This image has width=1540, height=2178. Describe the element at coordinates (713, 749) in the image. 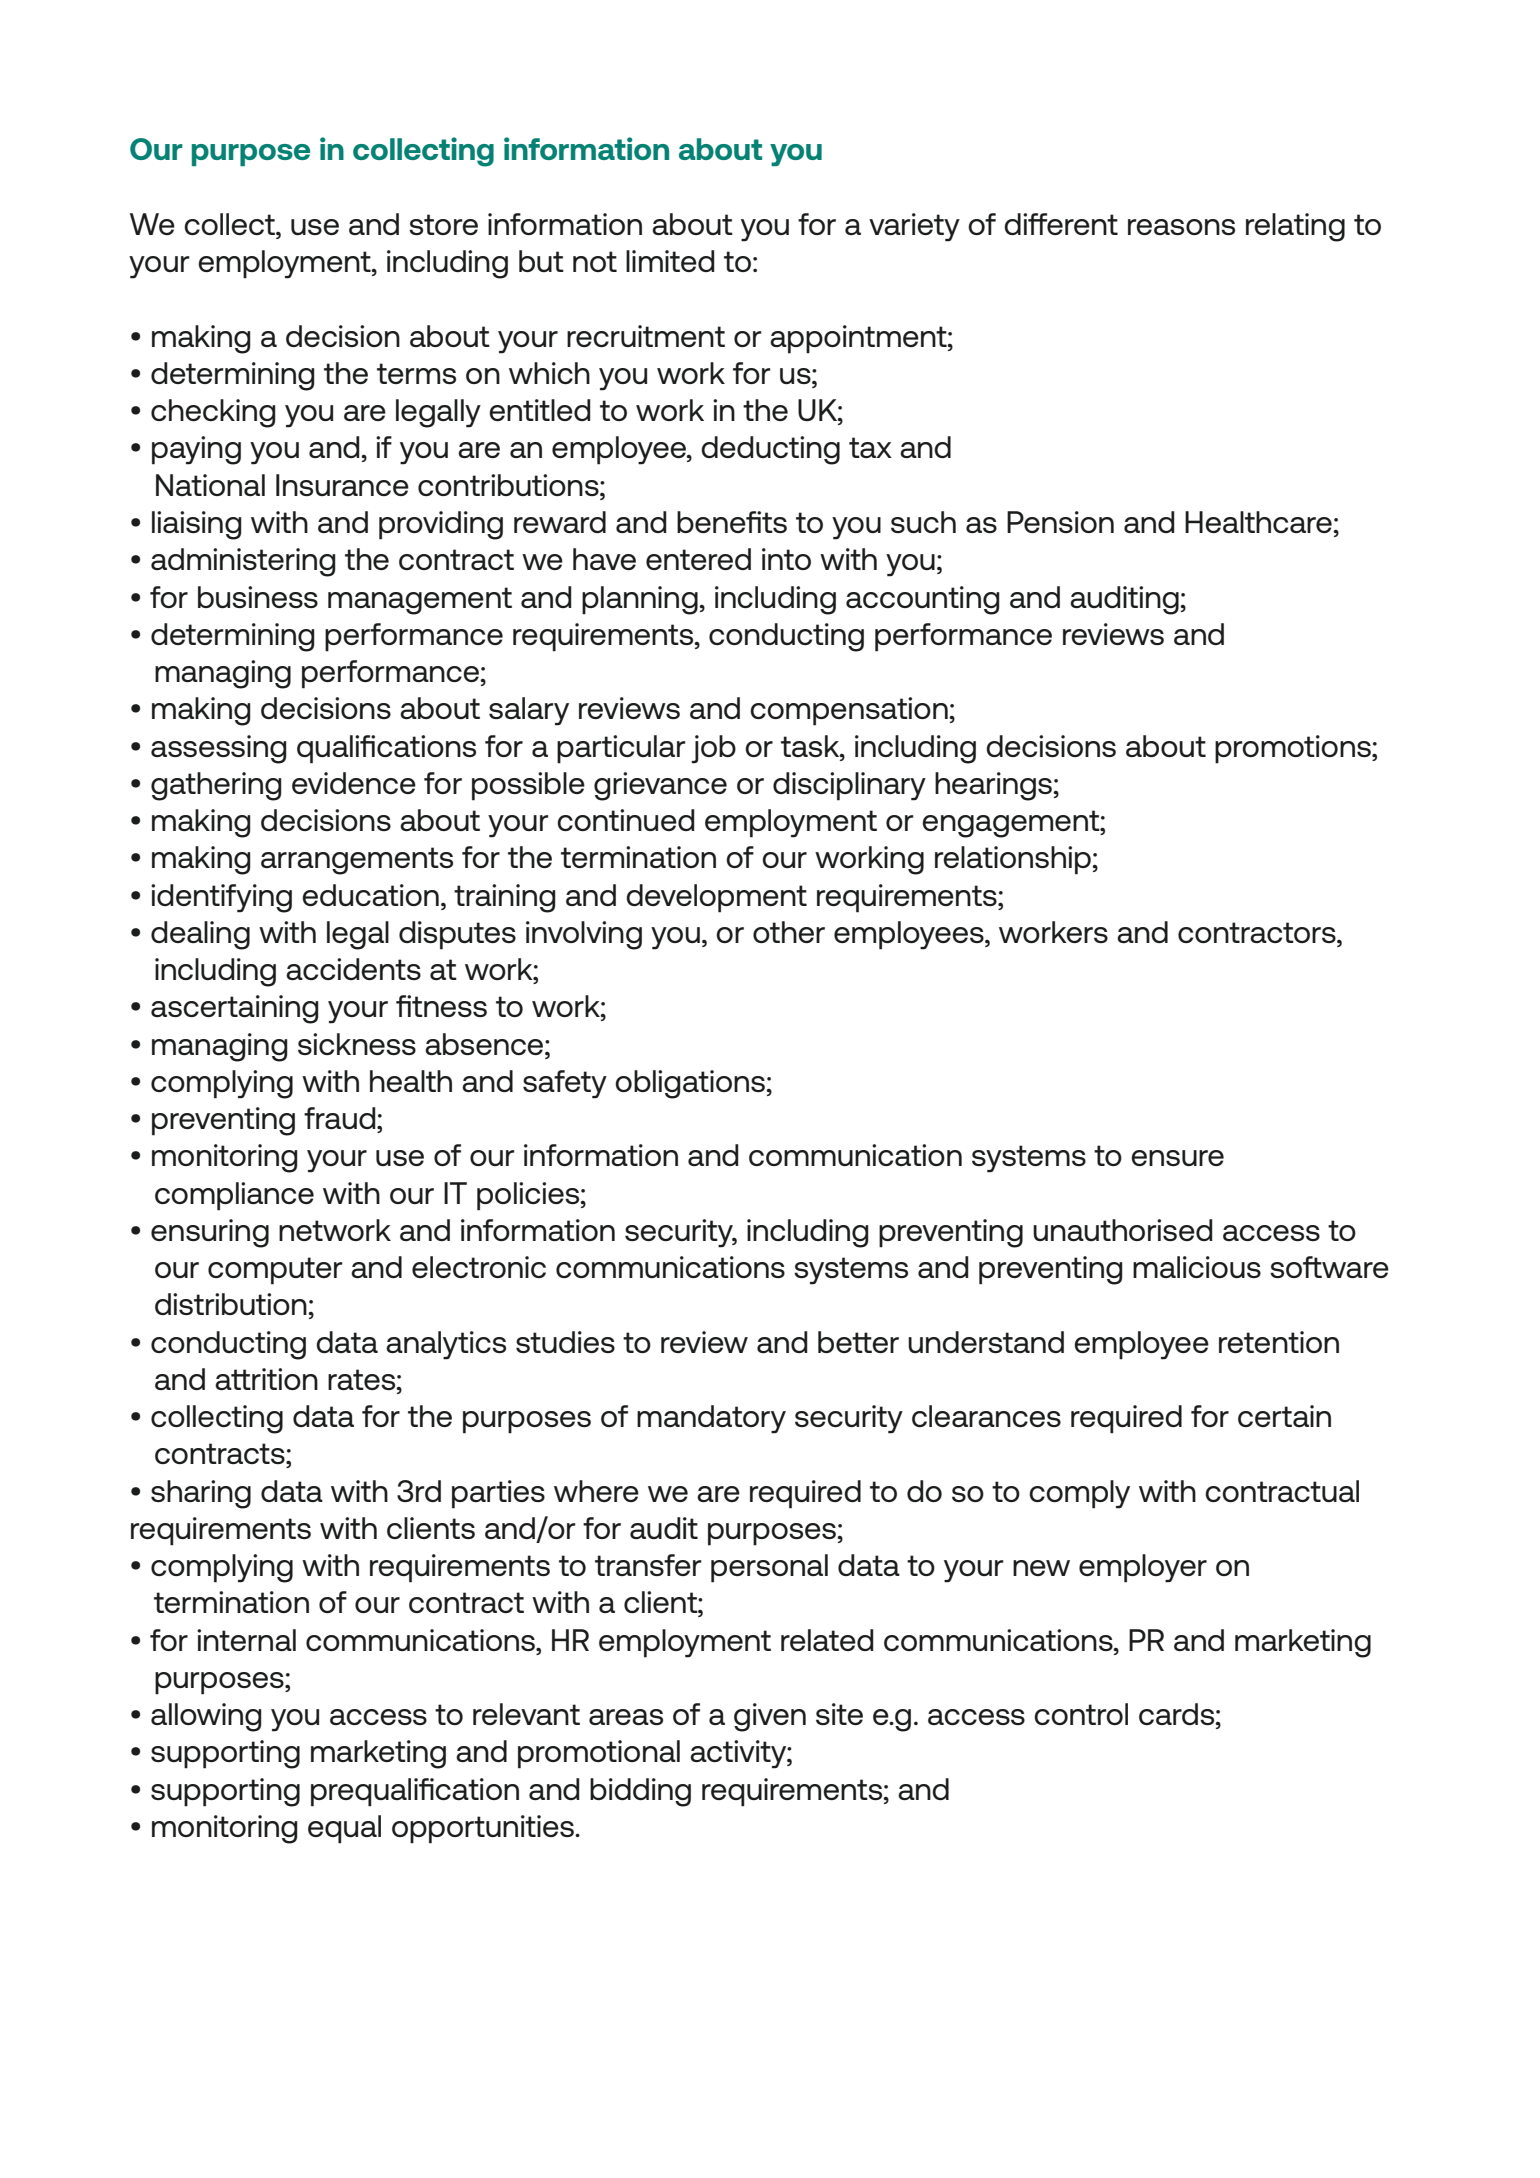

I see `job` at that location.
